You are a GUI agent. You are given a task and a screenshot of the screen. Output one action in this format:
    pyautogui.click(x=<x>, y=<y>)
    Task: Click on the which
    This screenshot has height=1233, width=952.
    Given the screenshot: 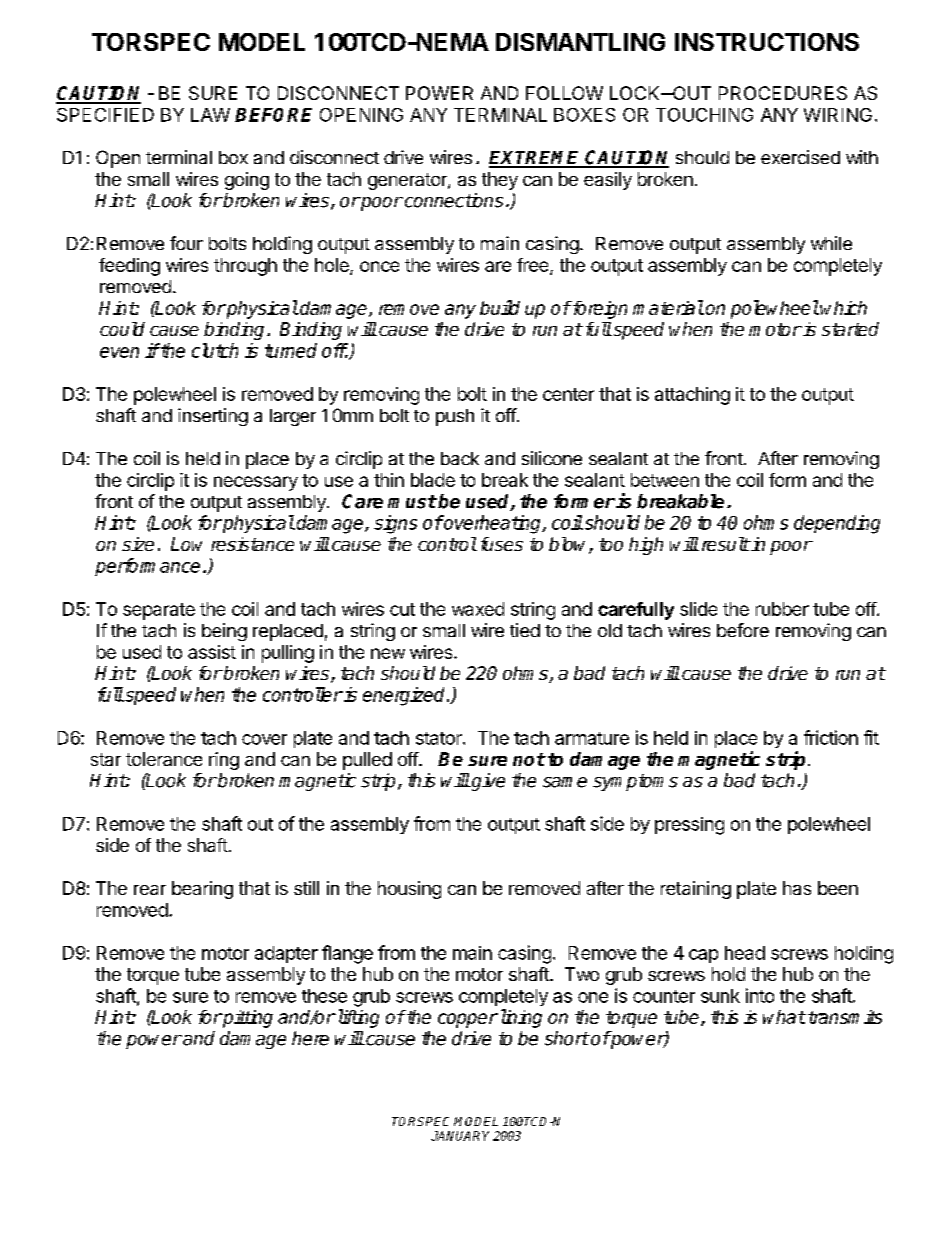 What is the action you would take?
    pyautogui.click(x=843, y=308)
